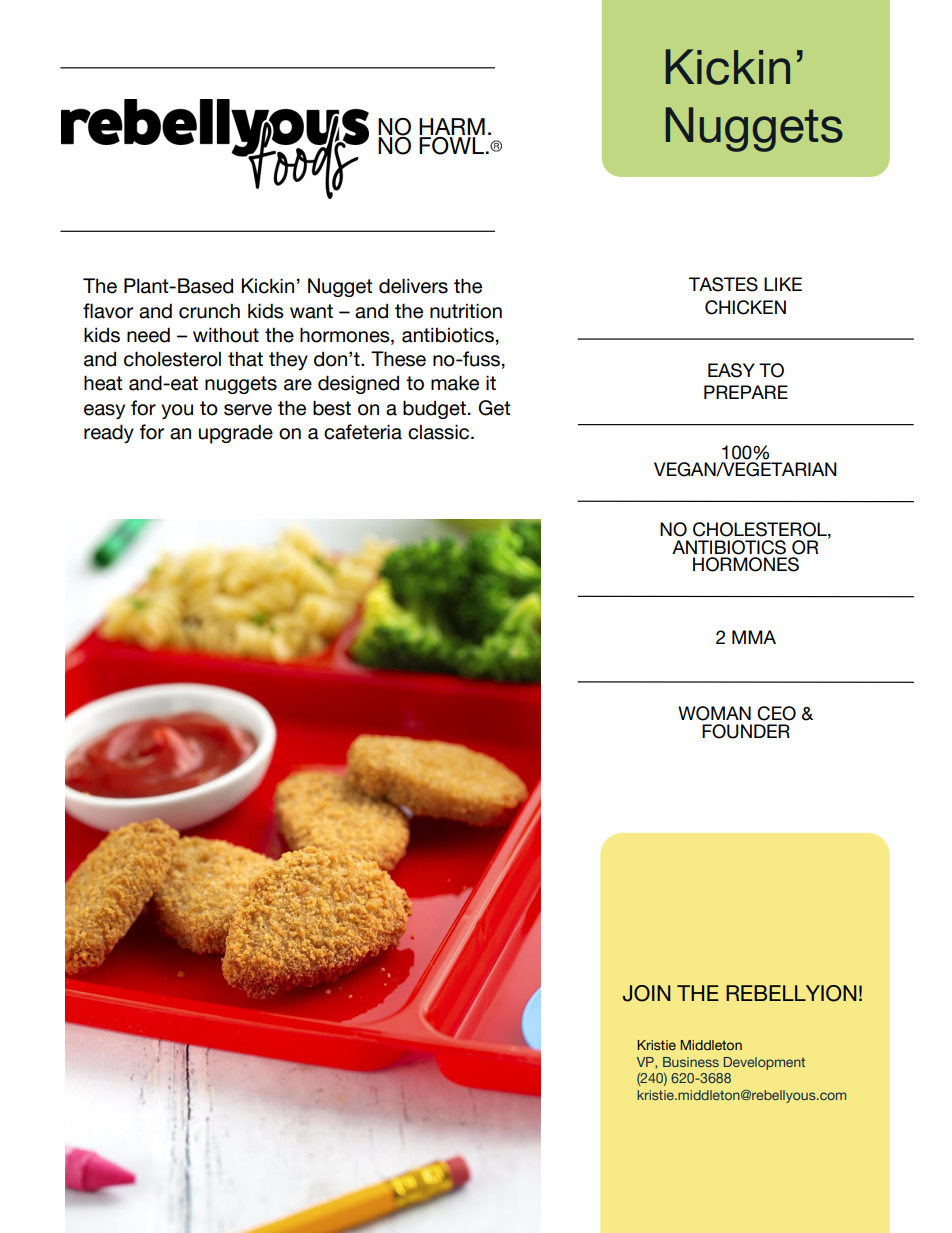 The image size is (952, 1233). What do you see at coordinates (647, 993) in the screenshot?
I see `JOIN` at bounding box center [647, 993].
